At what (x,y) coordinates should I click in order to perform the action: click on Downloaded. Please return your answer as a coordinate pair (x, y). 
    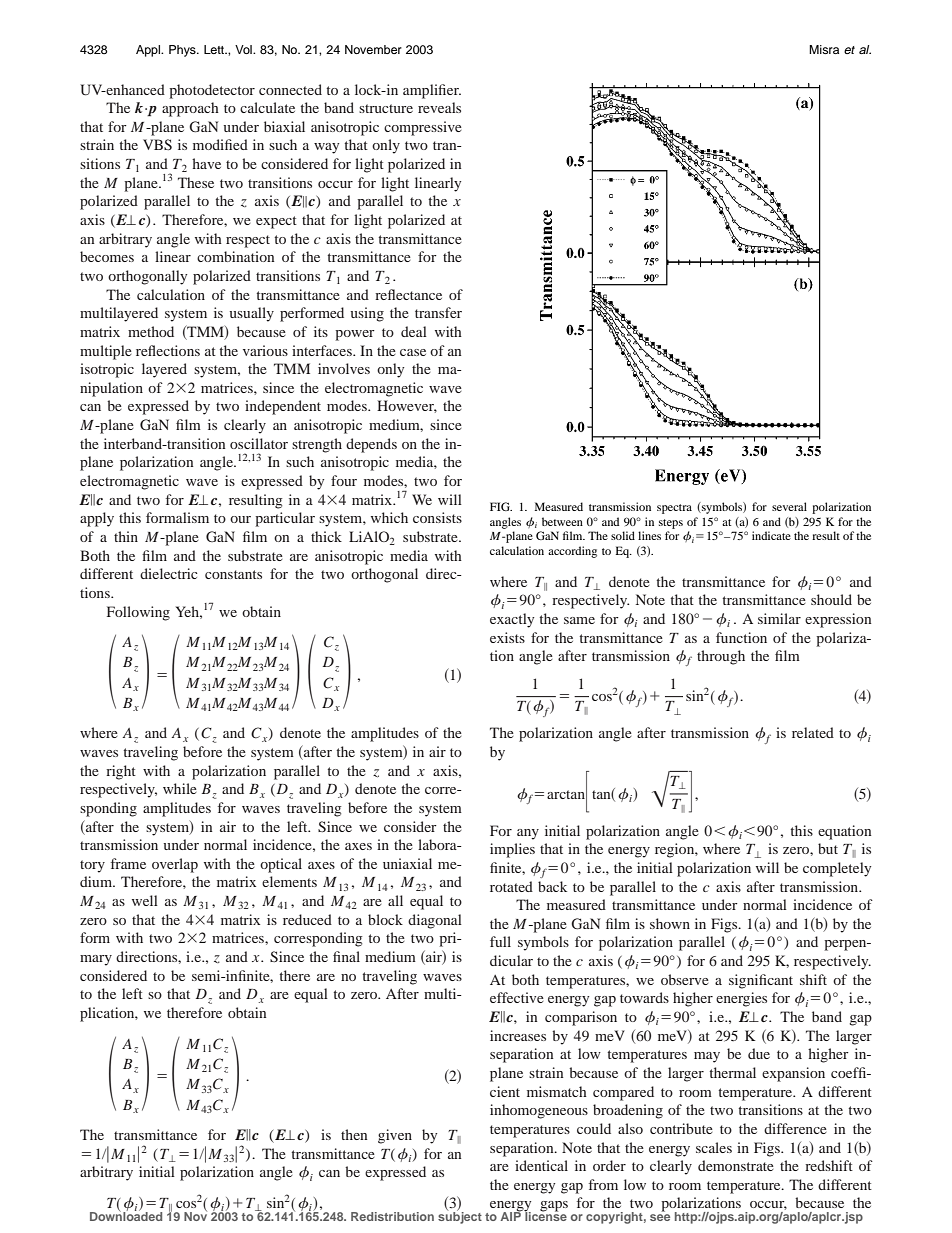
    Looking at the image, I should click on (126, 1215).
